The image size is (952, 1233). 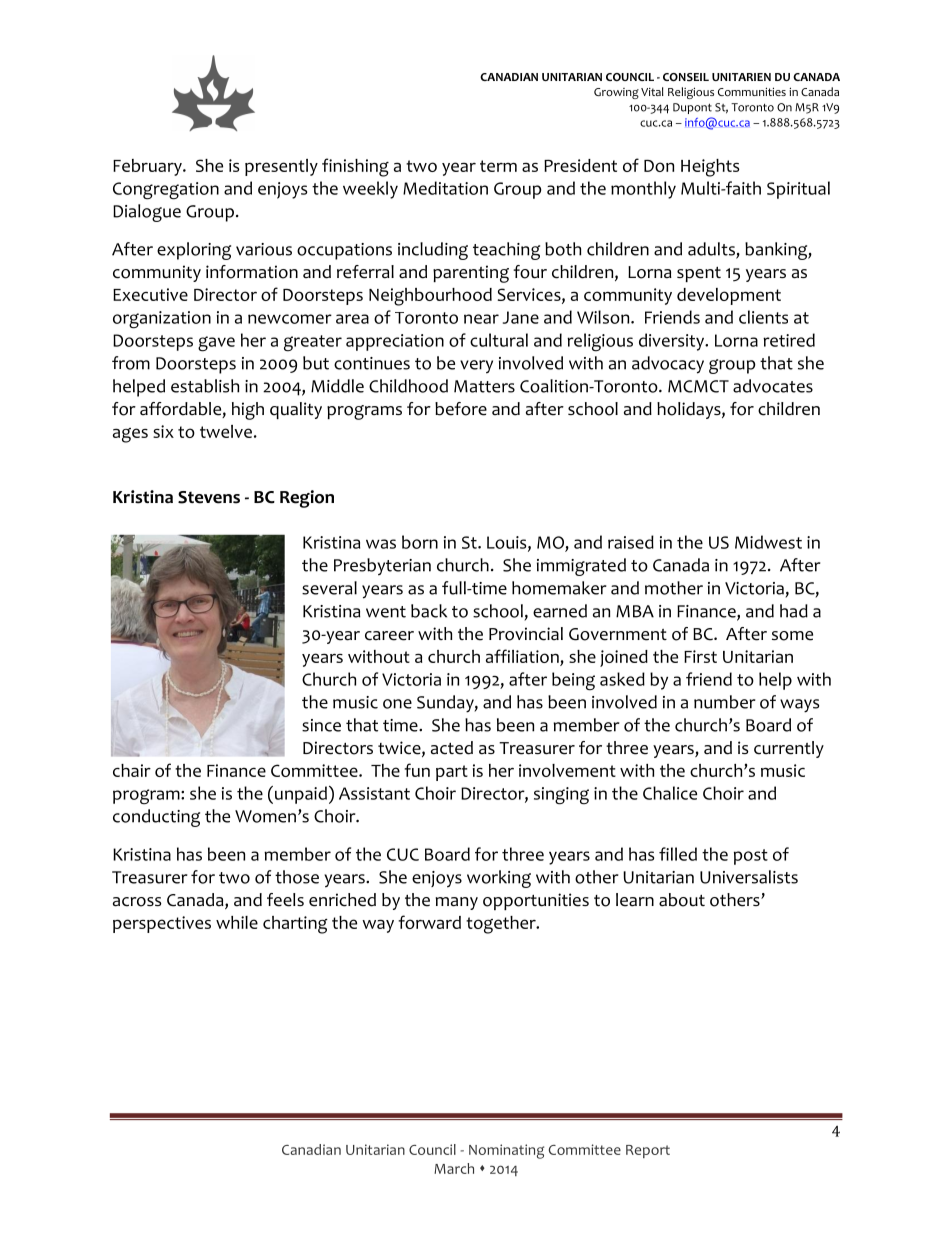 What do you see at coordinates (205, 386) in the screenshot?
I see `establish` at bounding box center [205, 386].
